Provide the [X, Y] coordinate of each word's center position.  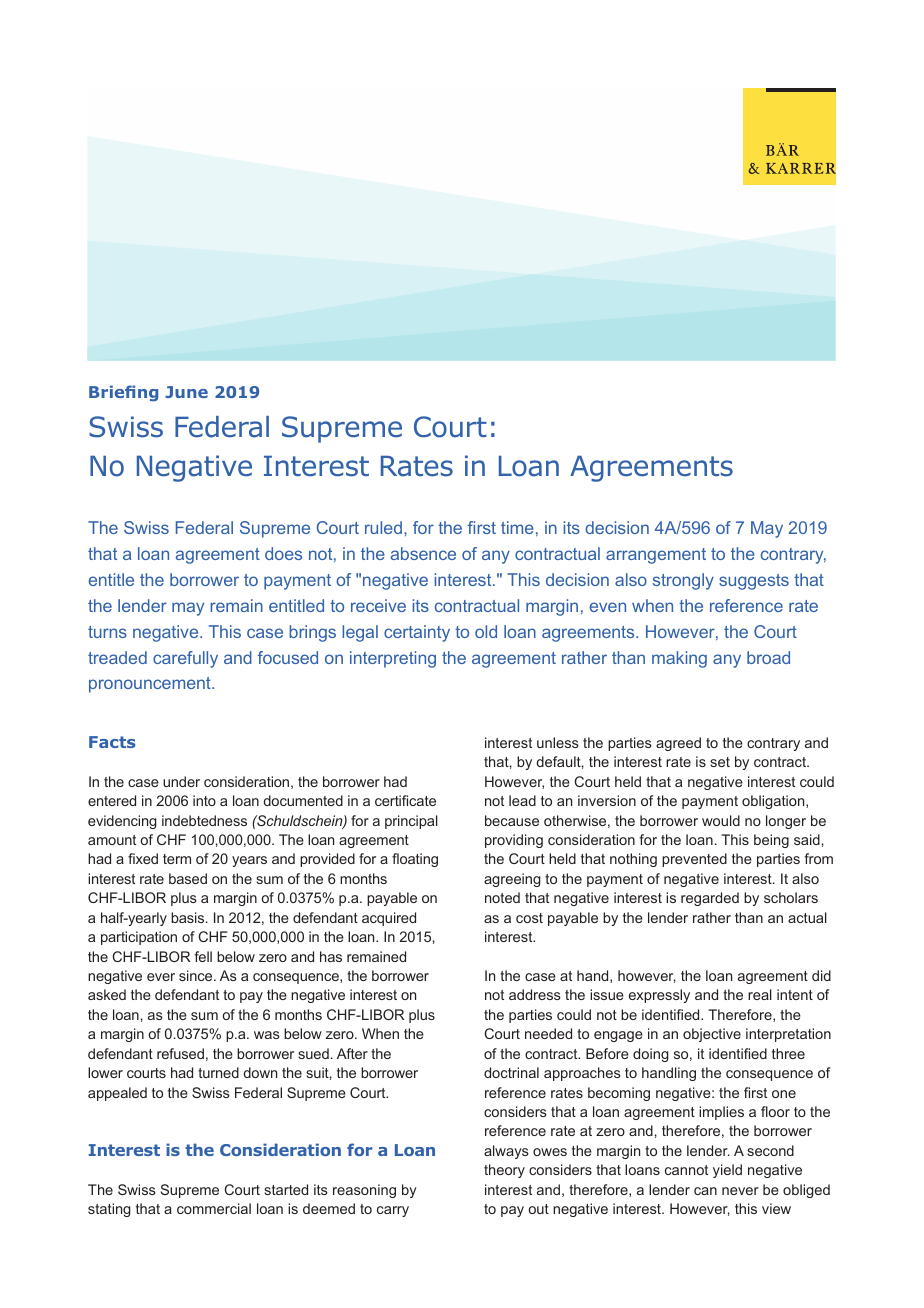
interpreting [393, 659]
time [517, 527]
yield [727, 1171]
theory [504, 1171]
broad [768, 657]
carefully [185, 659]
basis [189, 917]
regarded [710, 899]
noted [502, 897]
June [186, 392]
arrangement [656, 556]
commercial [214, 1208]
